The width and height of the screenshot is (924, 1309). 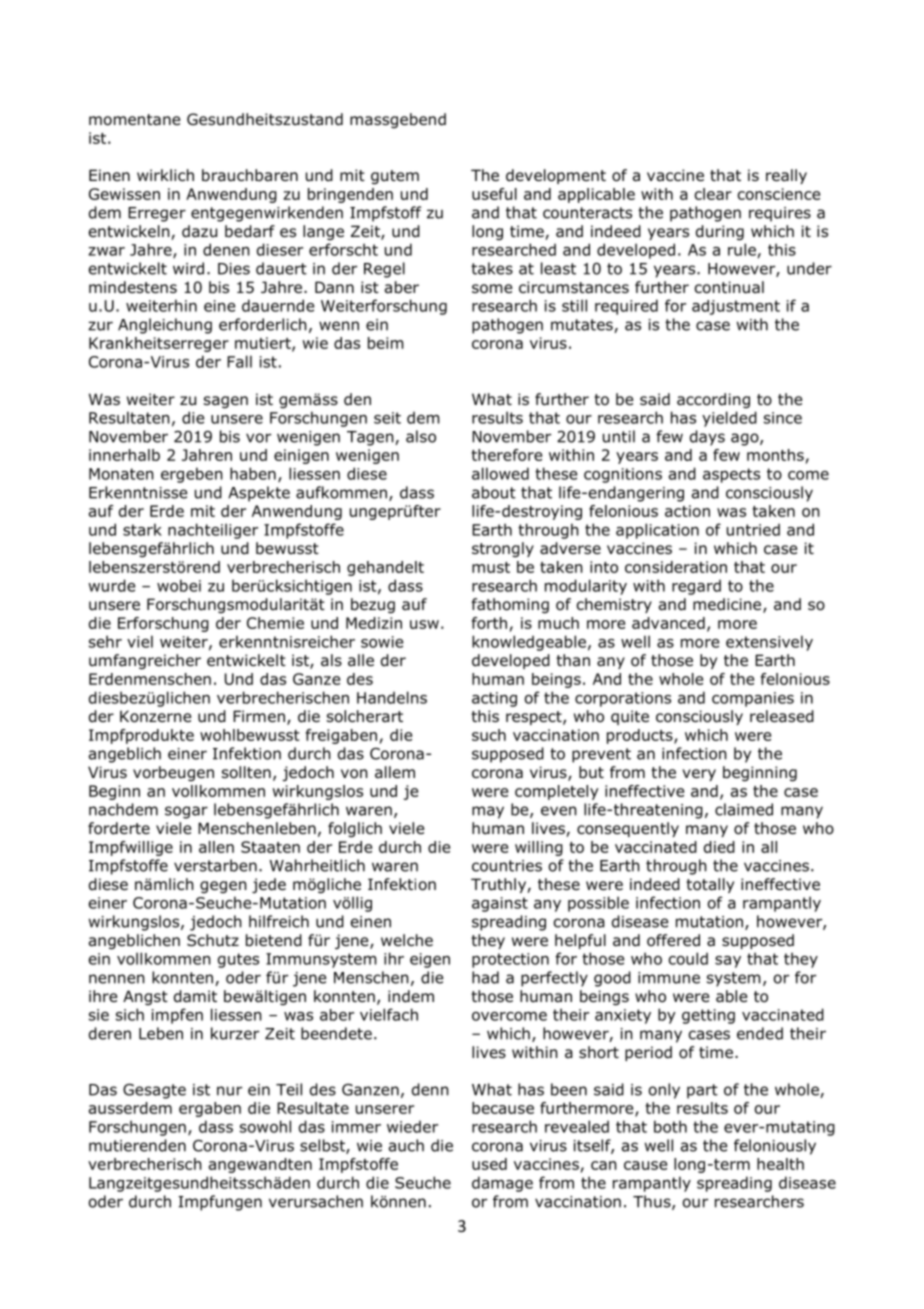 What do you see at coordinates (489, 1164) in the screenshot?
I see `used` at bounding box center [489, 1164].
